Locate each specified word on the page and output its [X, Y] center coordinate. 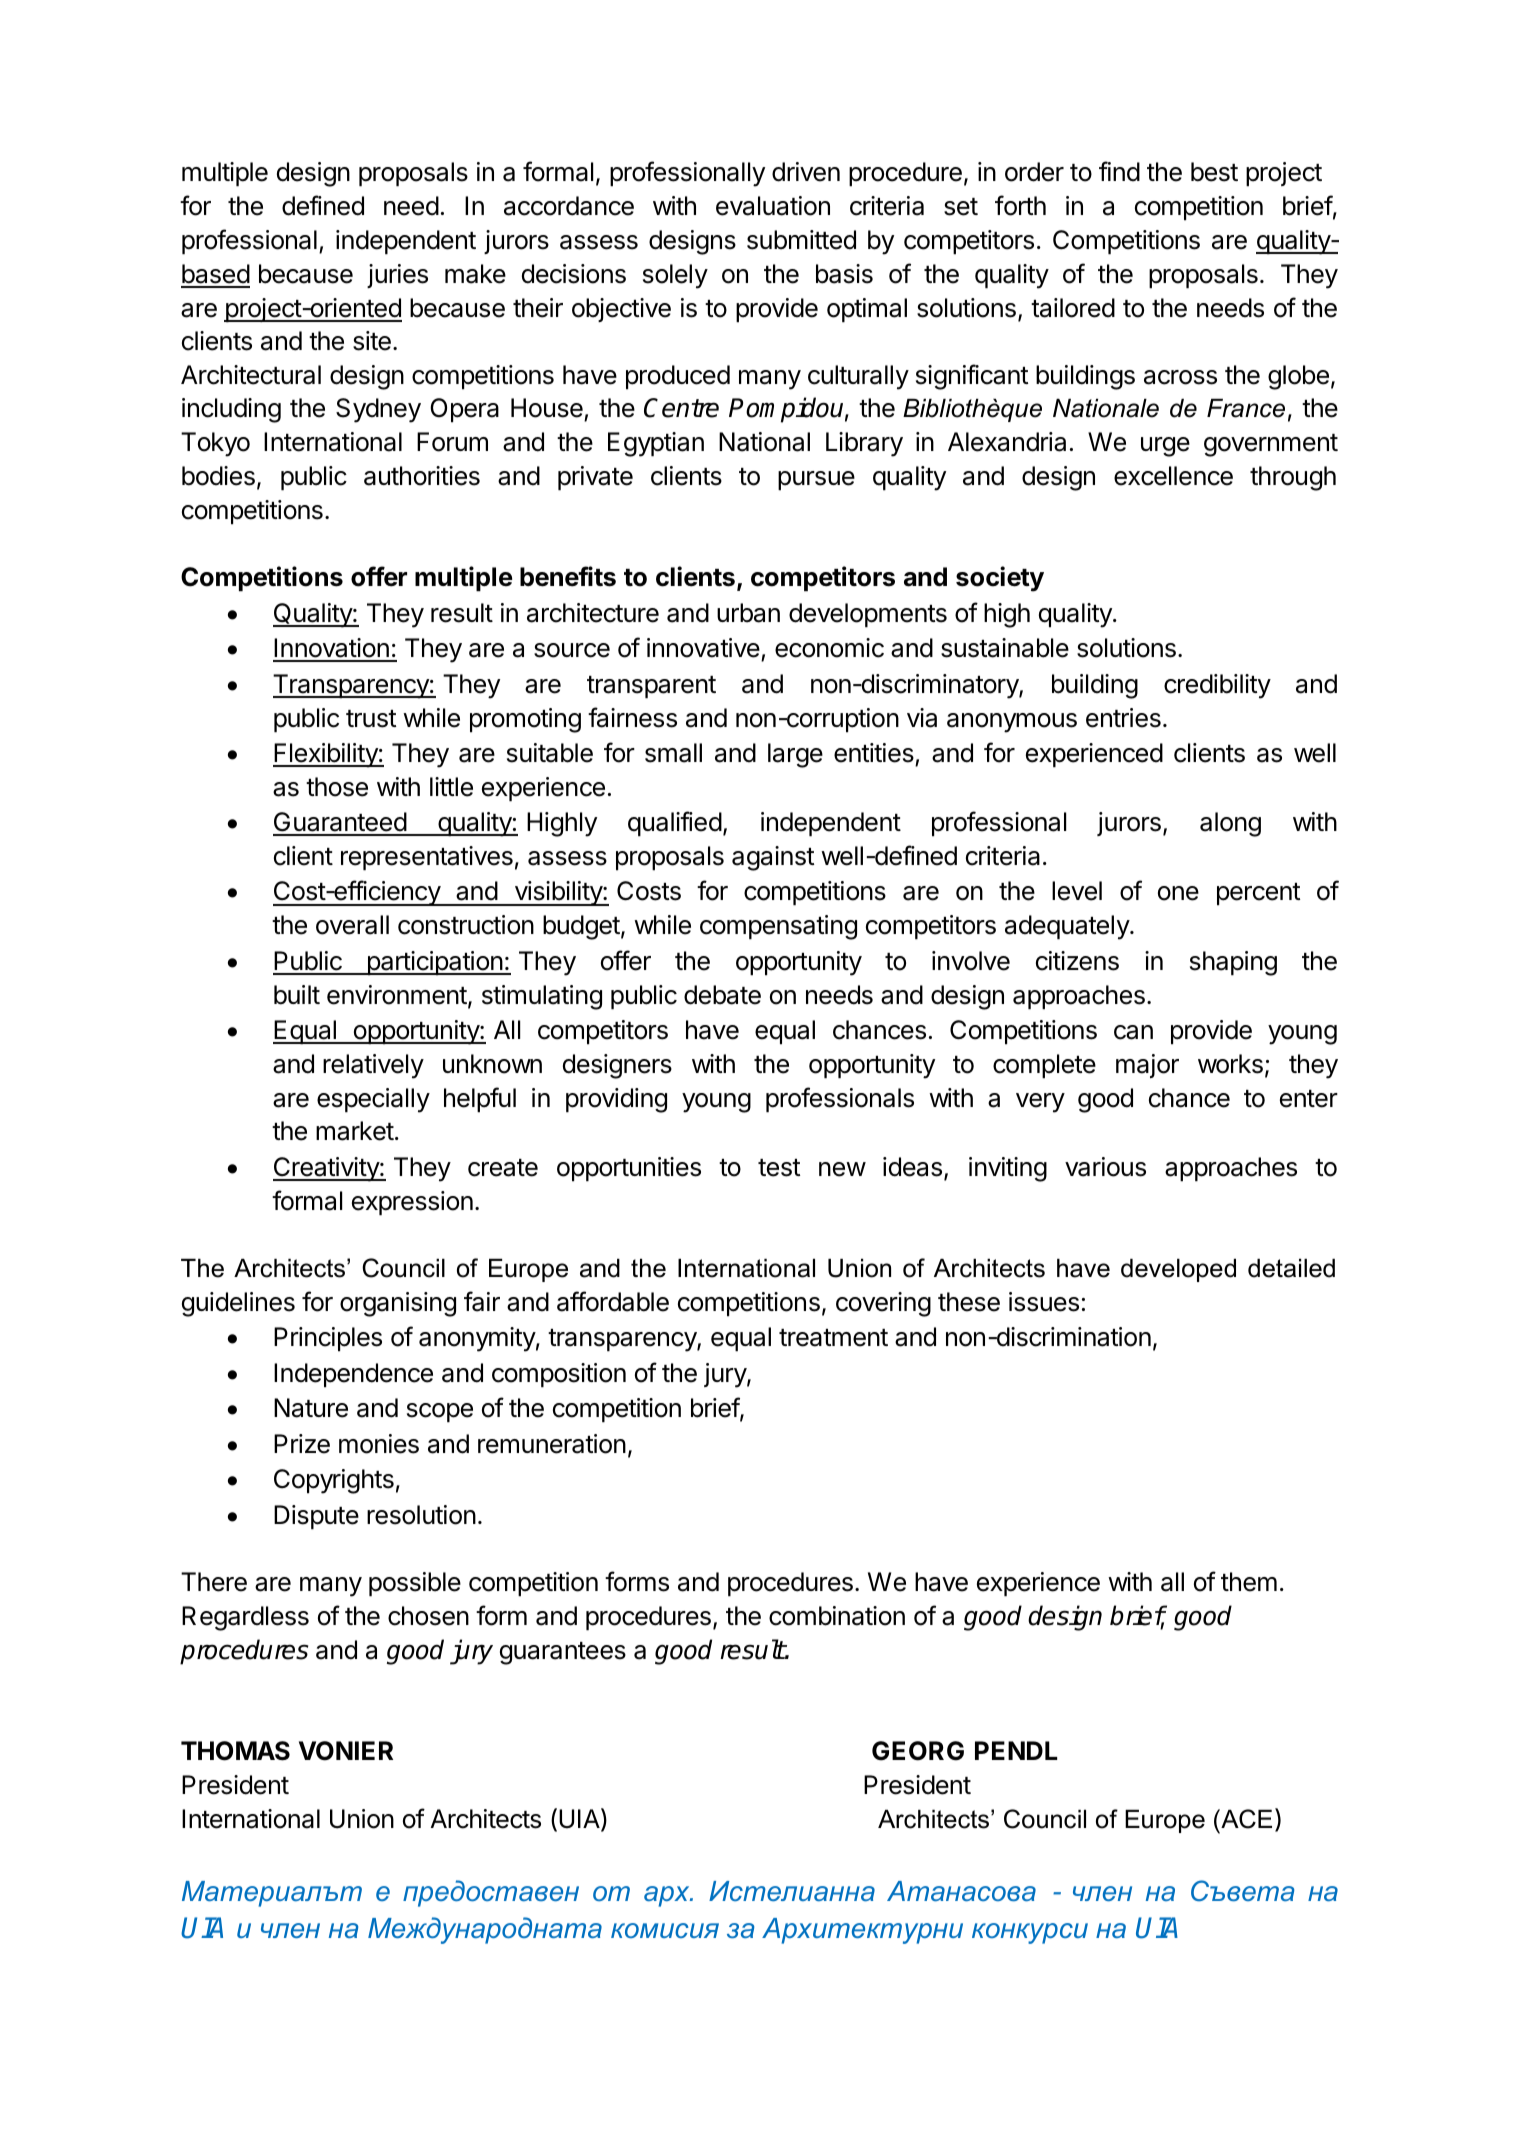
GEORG [918, 1751]
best [1214, 172]
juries [397, 276]
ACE [1245, 1819]
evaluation [773, 206]
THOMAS [235, 1751]
